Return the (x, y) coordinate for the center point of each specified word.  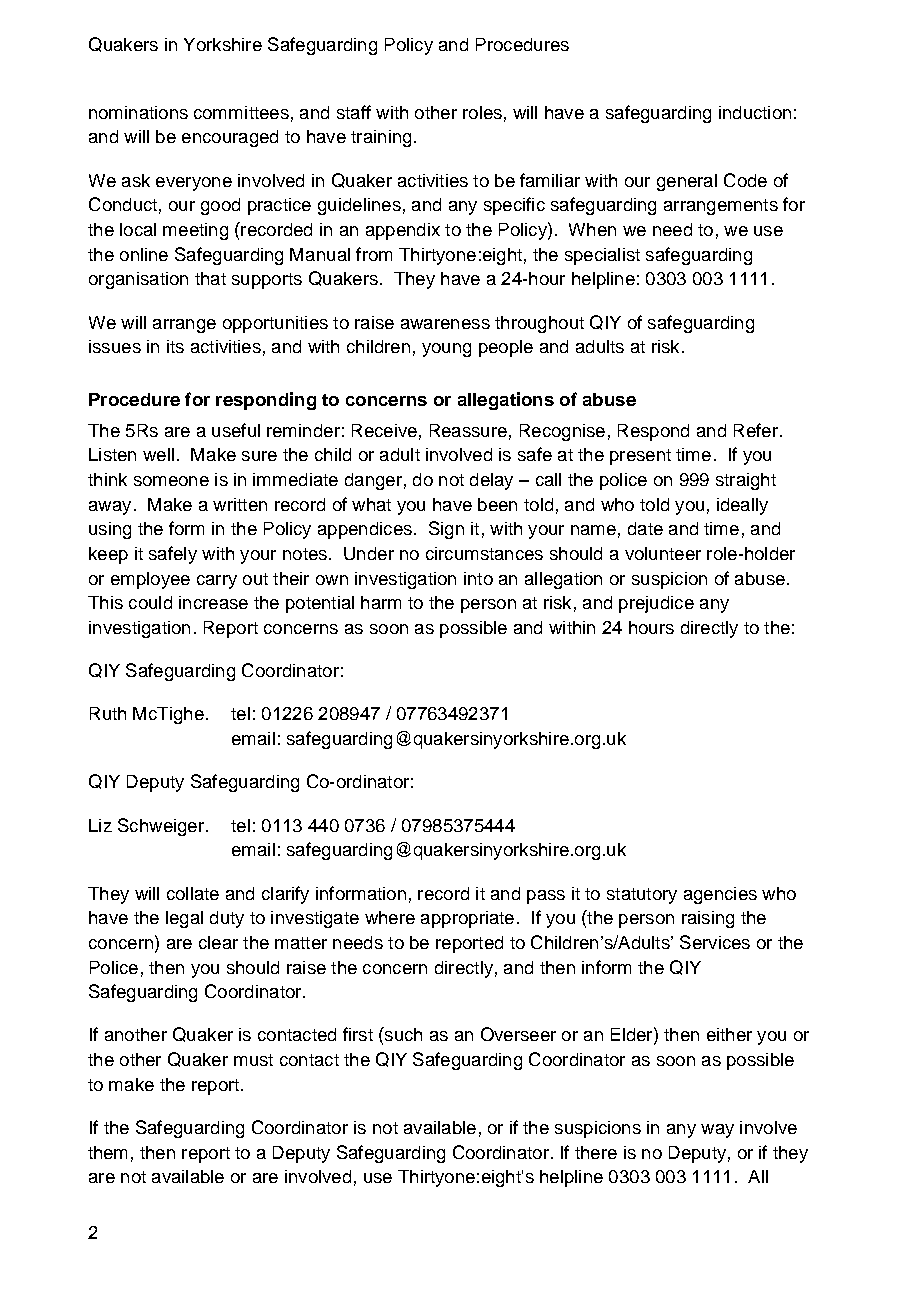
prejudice (656, 604)
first (358, 1034)
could (150, 602)
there (596, 1152)
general (687, 182)
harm (381, 602)
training (381, 138)
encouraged (230, 138)
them (107, 1152)
